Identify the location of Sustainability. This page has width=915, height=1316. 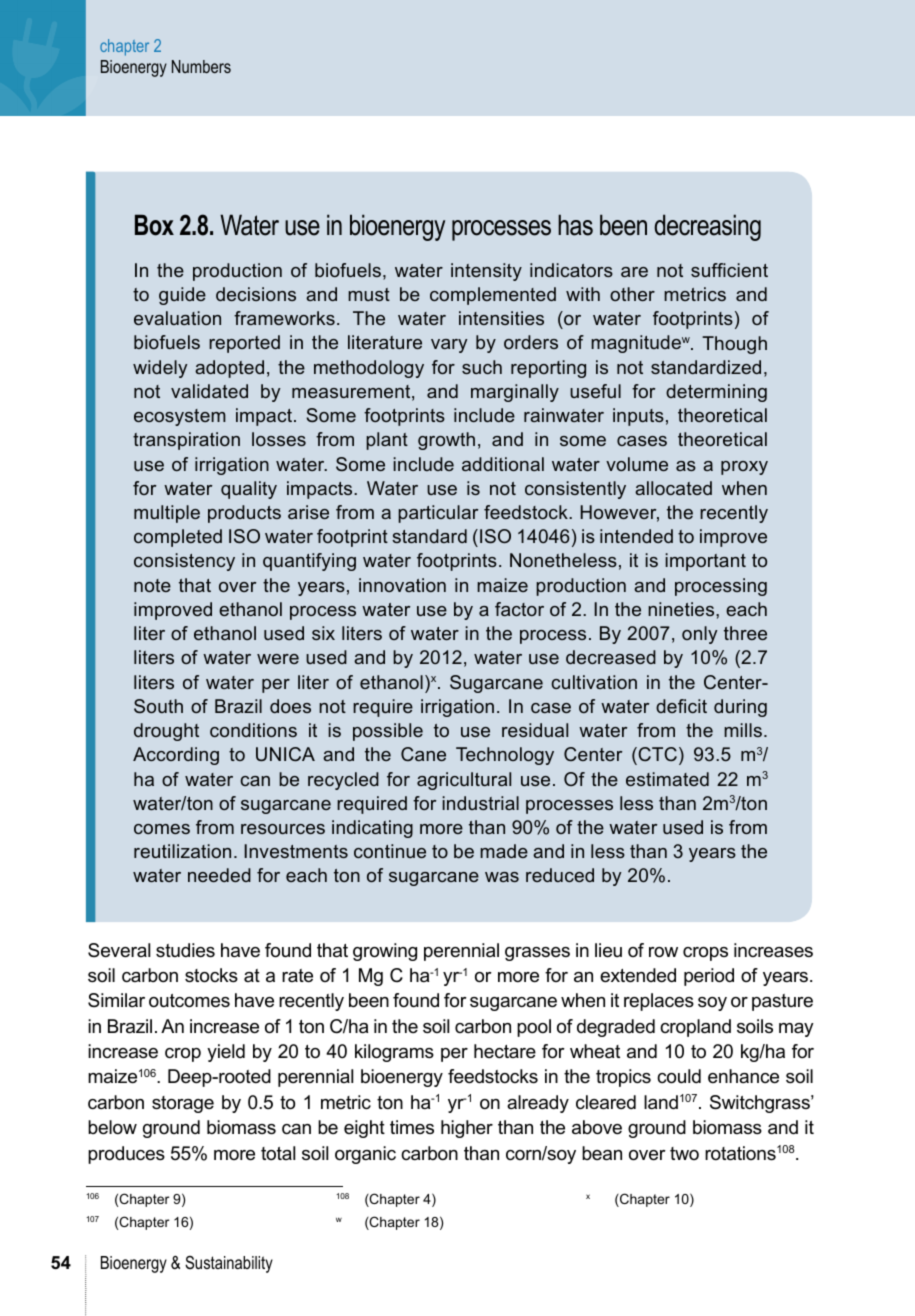
(229, 1264).
